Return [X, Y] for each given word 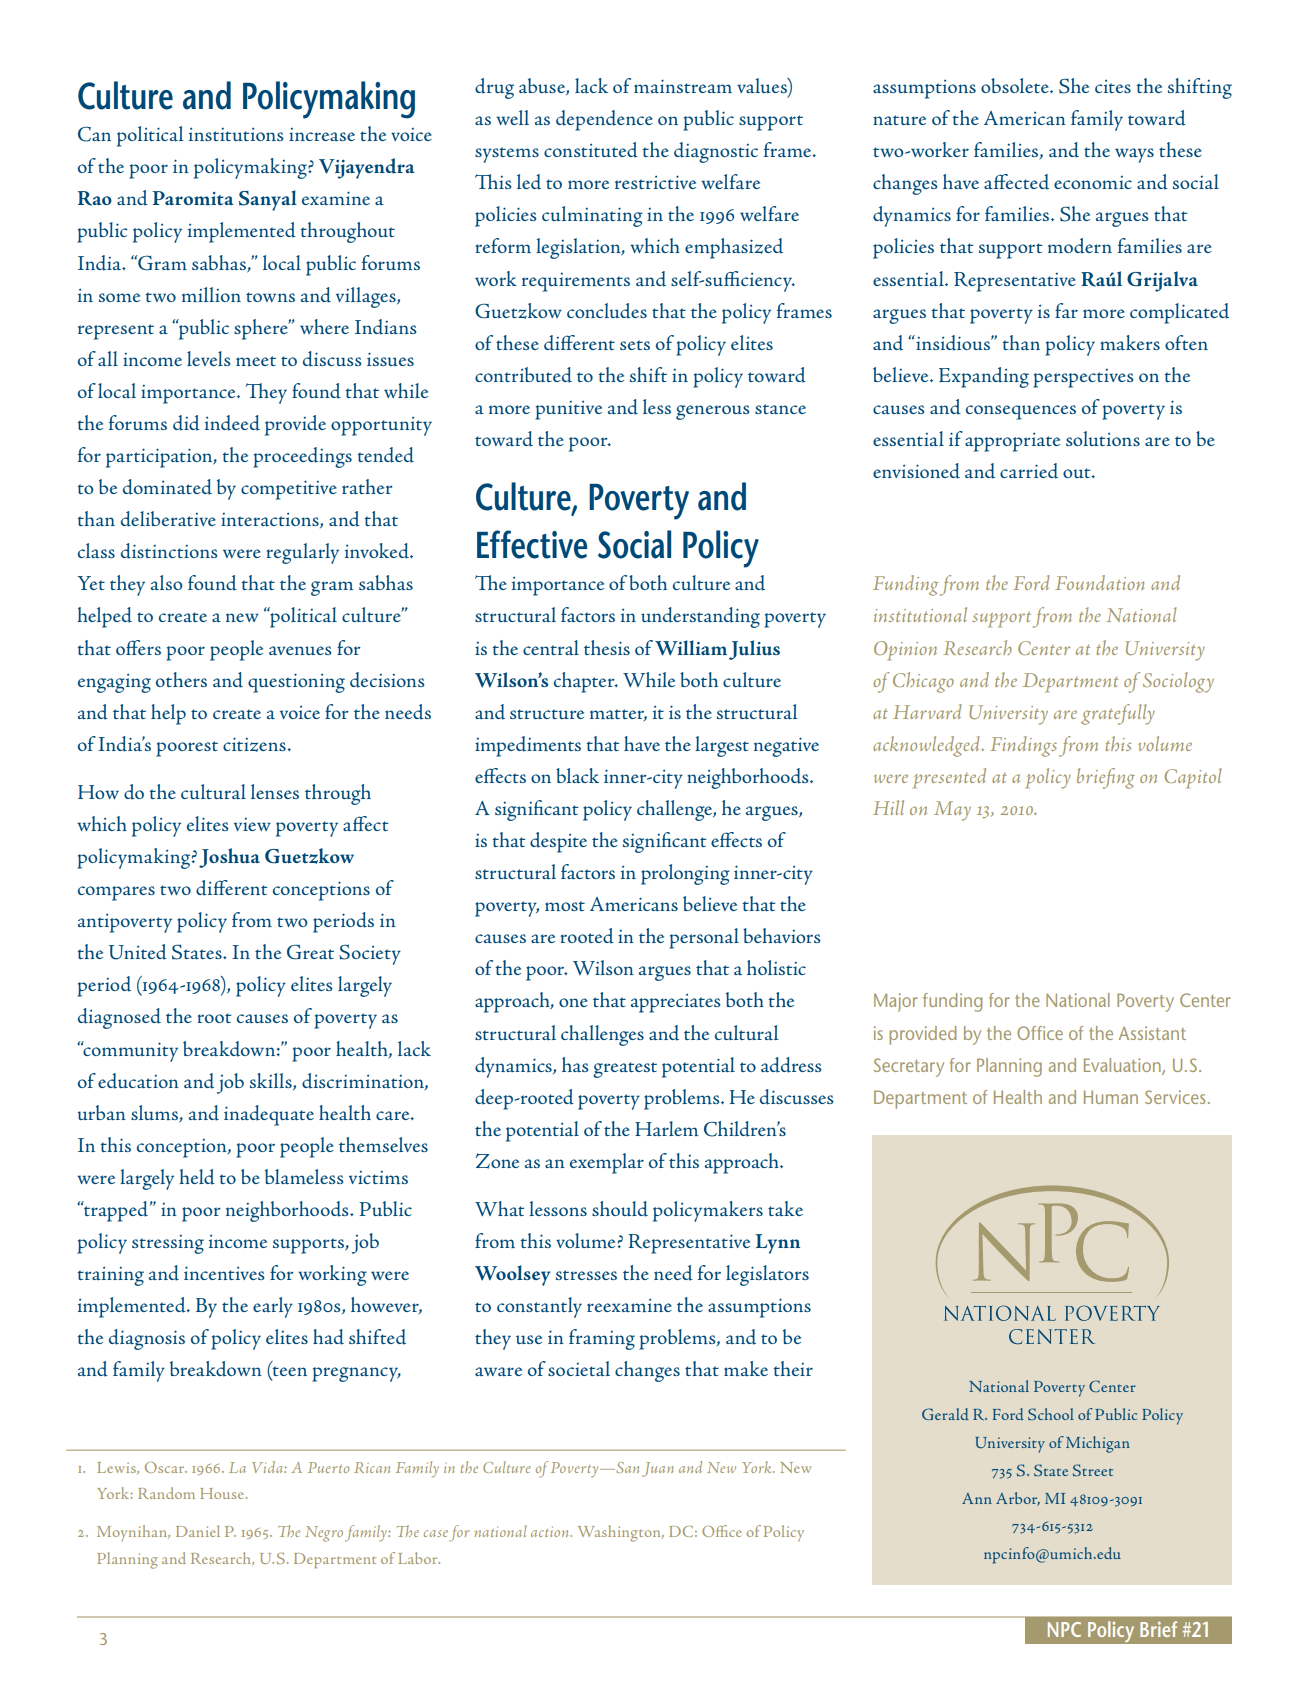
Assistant [1152, 1033]
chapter [585, 682]
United [138, 952]
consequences [1021, 412]
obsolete [1016, 85]
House [223, 1493]
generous [713, 412]
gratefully [1118, 714]
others [181, 679]
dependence [604, 120]
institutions [236, 134]
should [620, 1209]
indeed [232, 423]
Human [1111, 1097]
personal [704, 938]
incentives [224, 1273]
